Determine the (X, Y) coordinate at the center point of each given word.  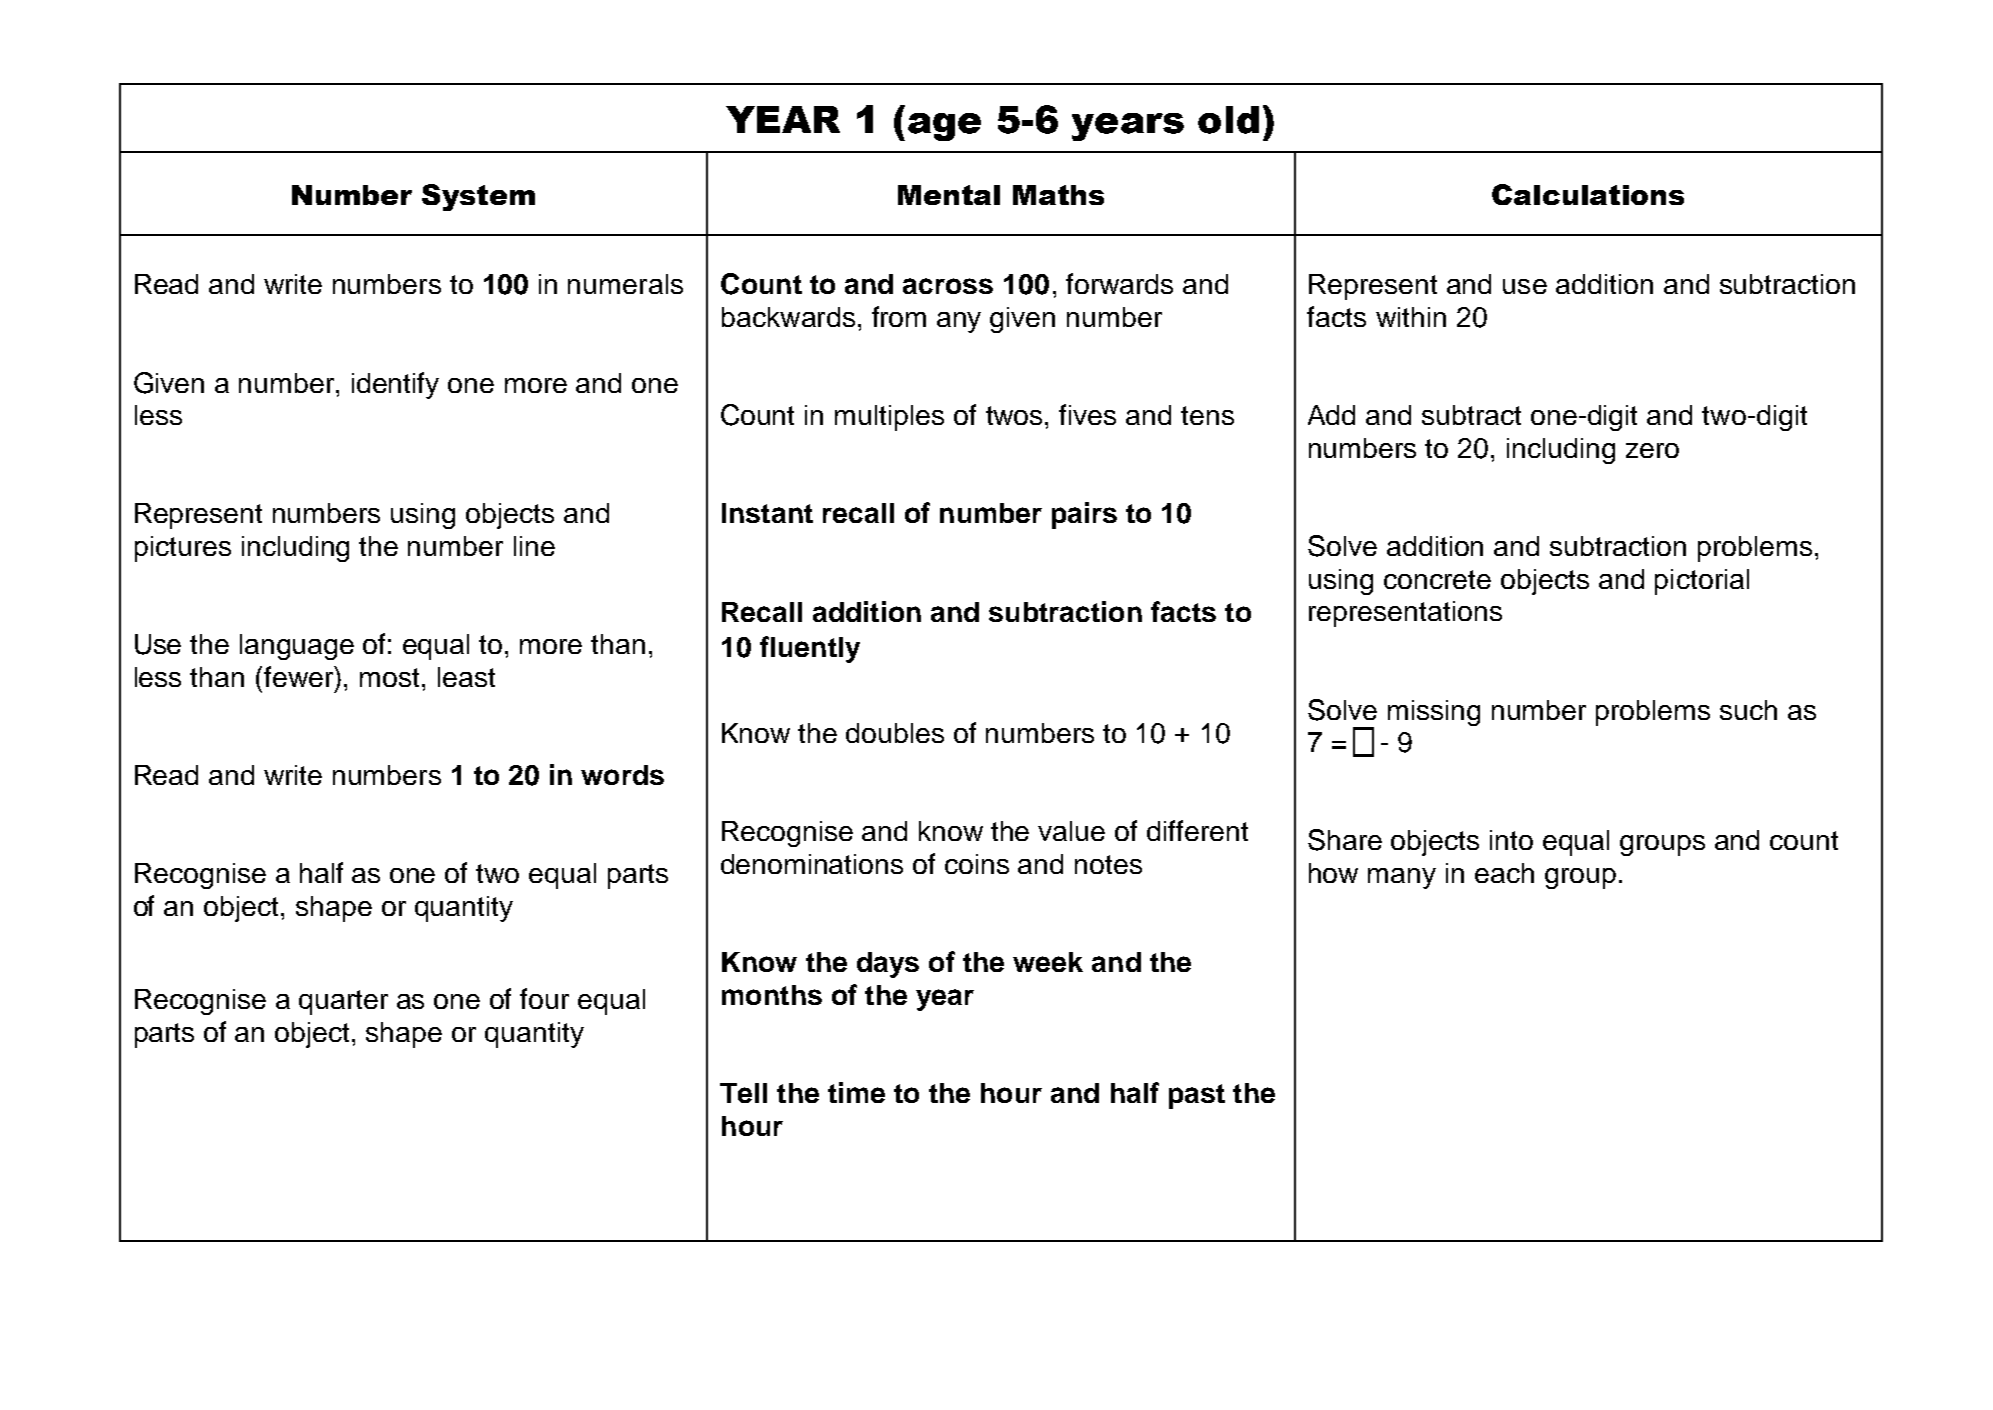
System (478, 197)
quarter (343, 1002)
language (297, 647)
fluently (810, 649)
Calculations (1588, 194)
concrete (1437, 579)
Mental (949, 195)
